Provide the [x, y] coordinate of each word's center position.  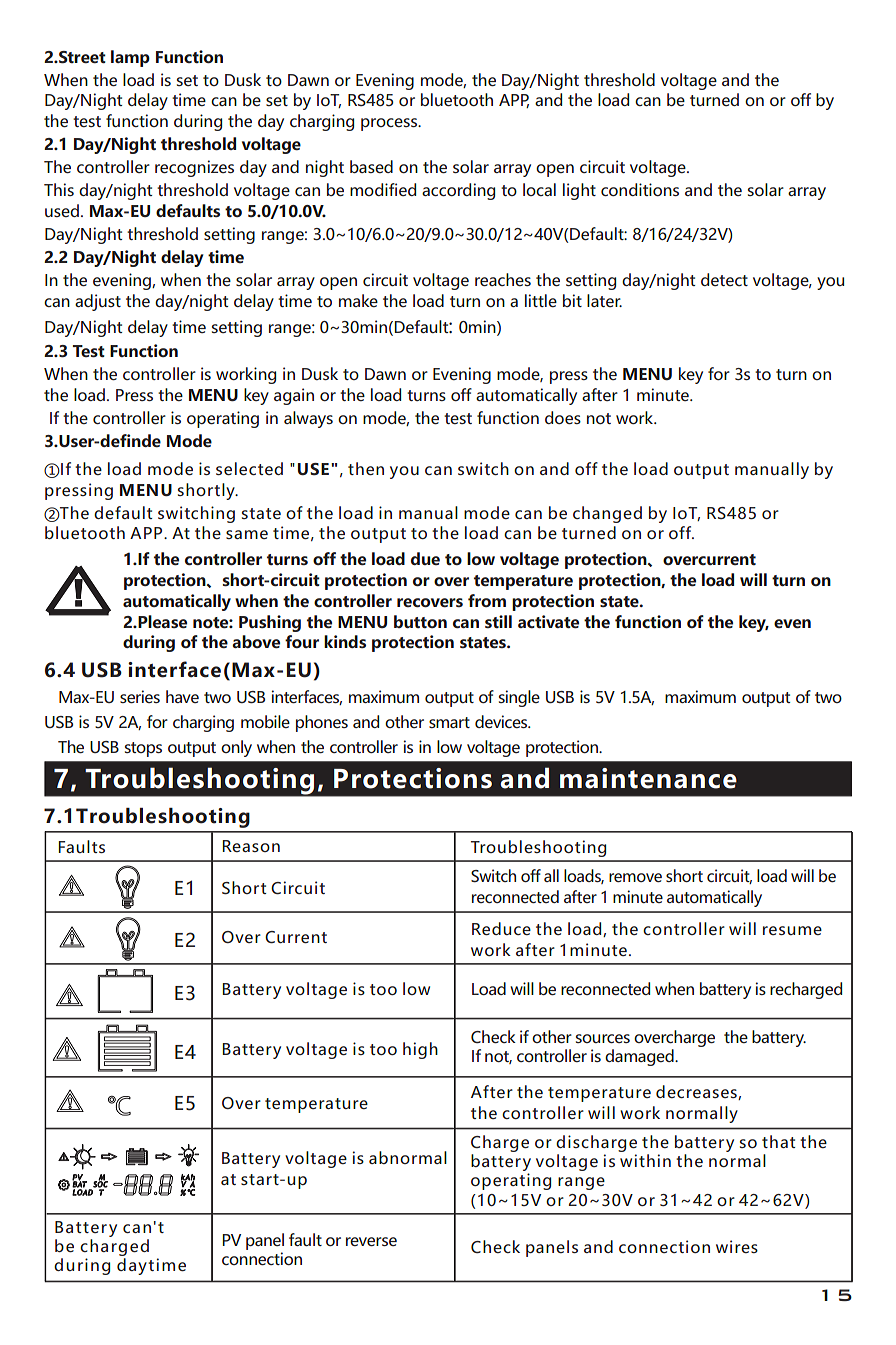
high [420, 1050]
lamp [130, 58]
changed [607, 514]
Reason [251, 846]
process [390, 124]
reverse [371, 1241]
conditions [640, 189]
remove [635, 877]
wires [737, 1246]
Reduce [501, 928]
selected [249, 468]
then [366, 468]
